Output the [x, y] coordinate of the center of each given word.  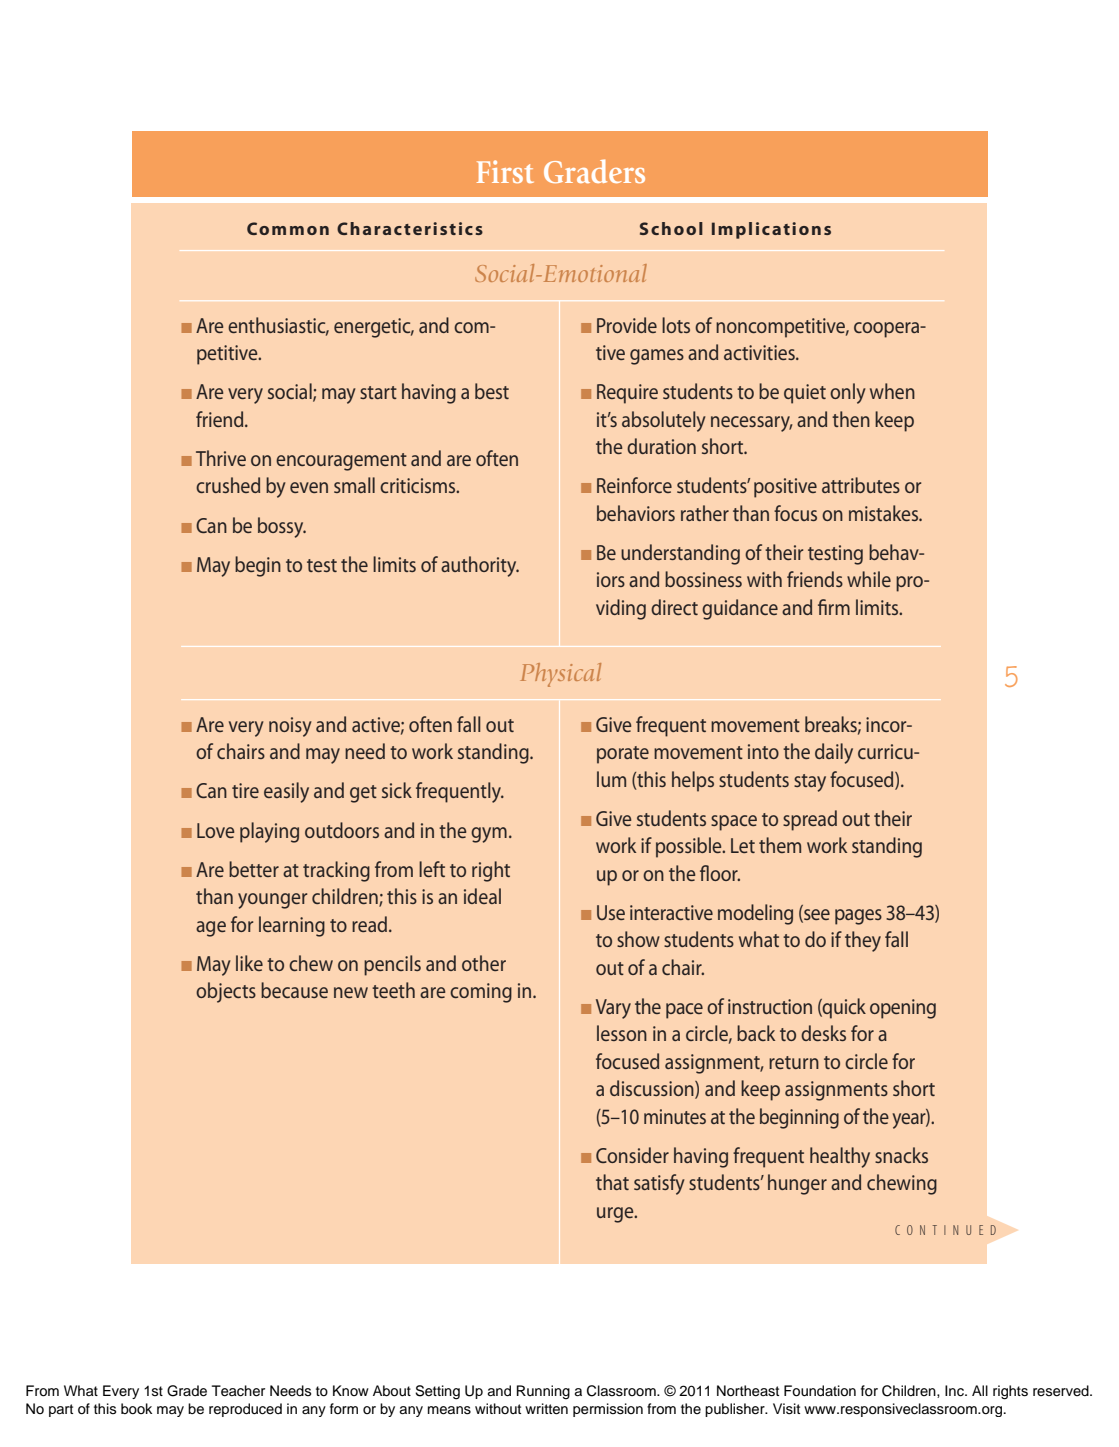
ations [801, 228]
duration [661, 446]
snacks [901, 1155]
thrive [221, 458]
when [892, 391]
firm [834, 607]
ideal [482, 896]
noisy [290, 727]
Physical [560, 675]
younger [272, 901]
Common [288, 228]
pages [858, 917]
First [505, 171]
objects [226, 992]
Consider [632, 1155]
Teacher [238, 1391]
